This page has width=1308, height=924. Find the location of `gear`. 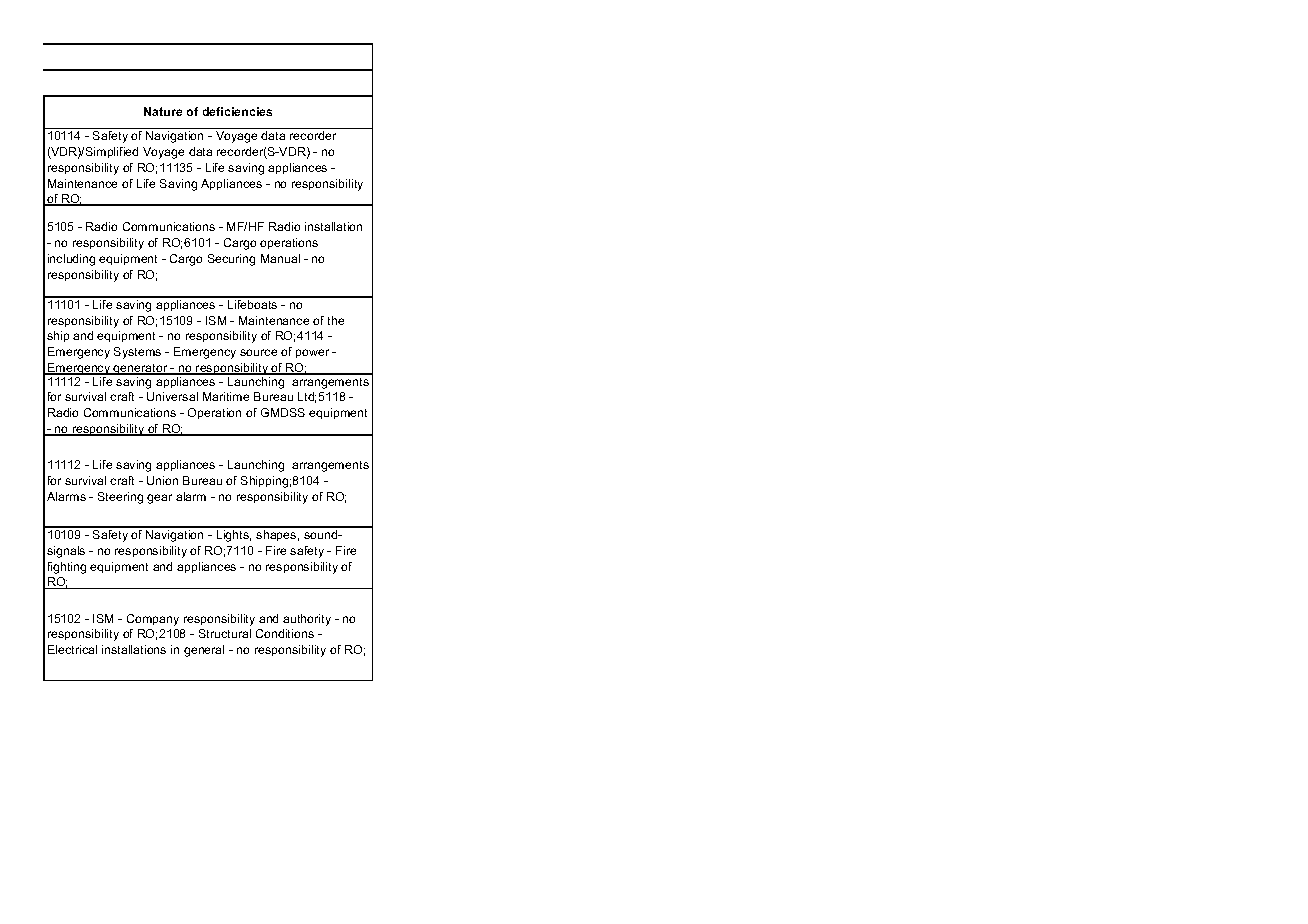

gear is located at coordinates (159, 499).
